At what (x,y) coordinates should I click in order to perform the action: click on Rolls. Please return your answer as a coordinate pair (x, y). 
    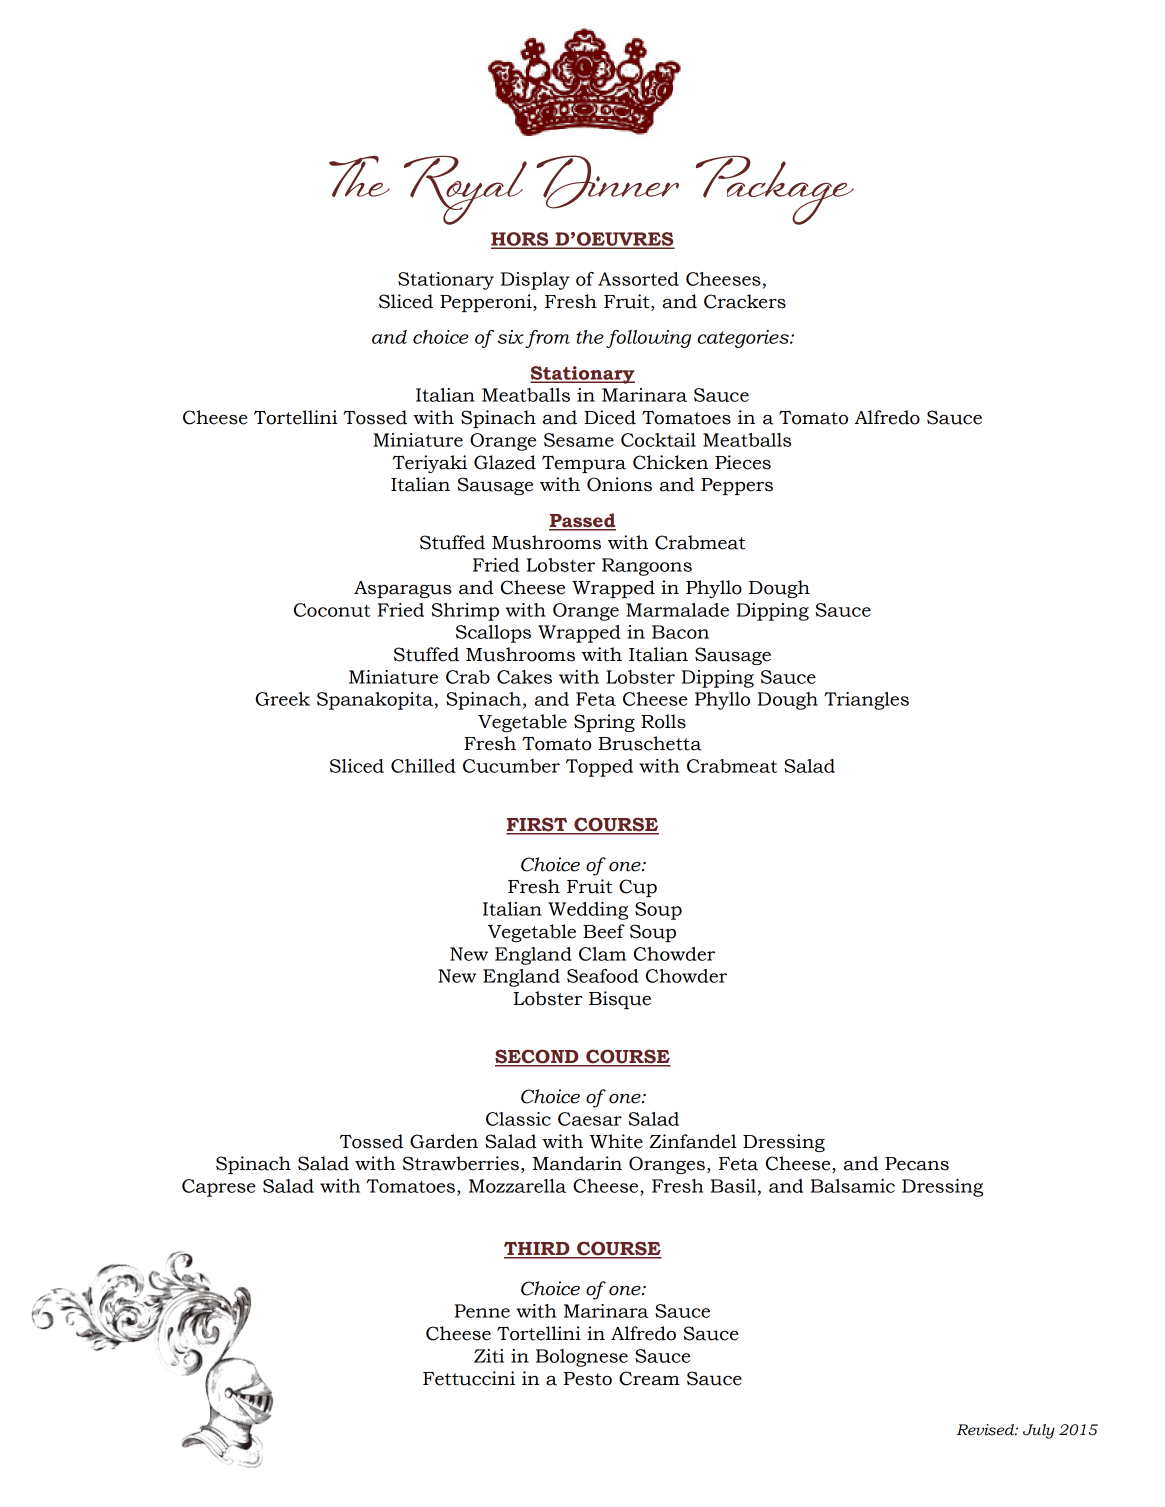
    Looking at the image, I should click on (663, 721).
